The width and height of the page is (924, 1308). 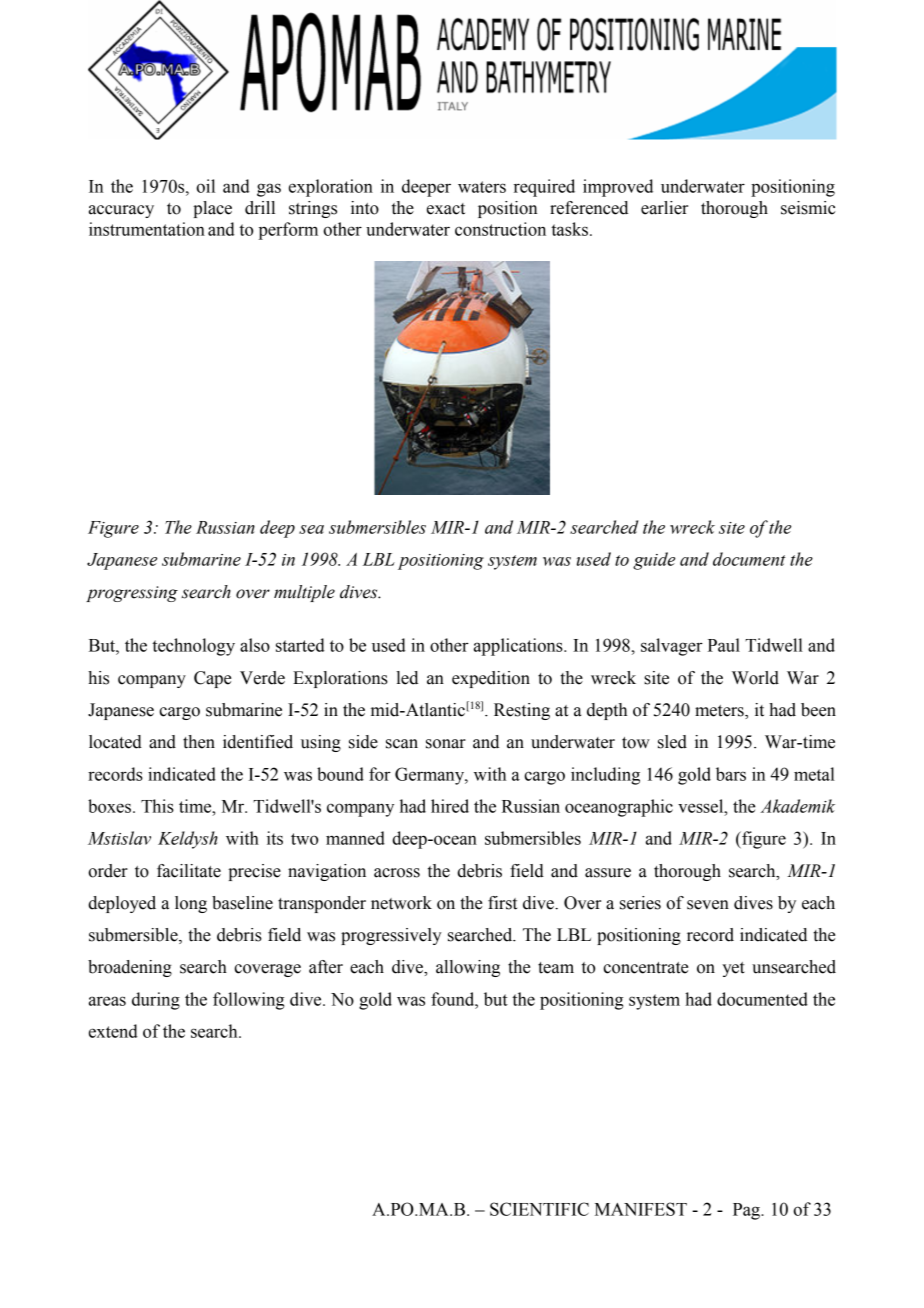 I want to click on hired, so click(x=450, y=806).
